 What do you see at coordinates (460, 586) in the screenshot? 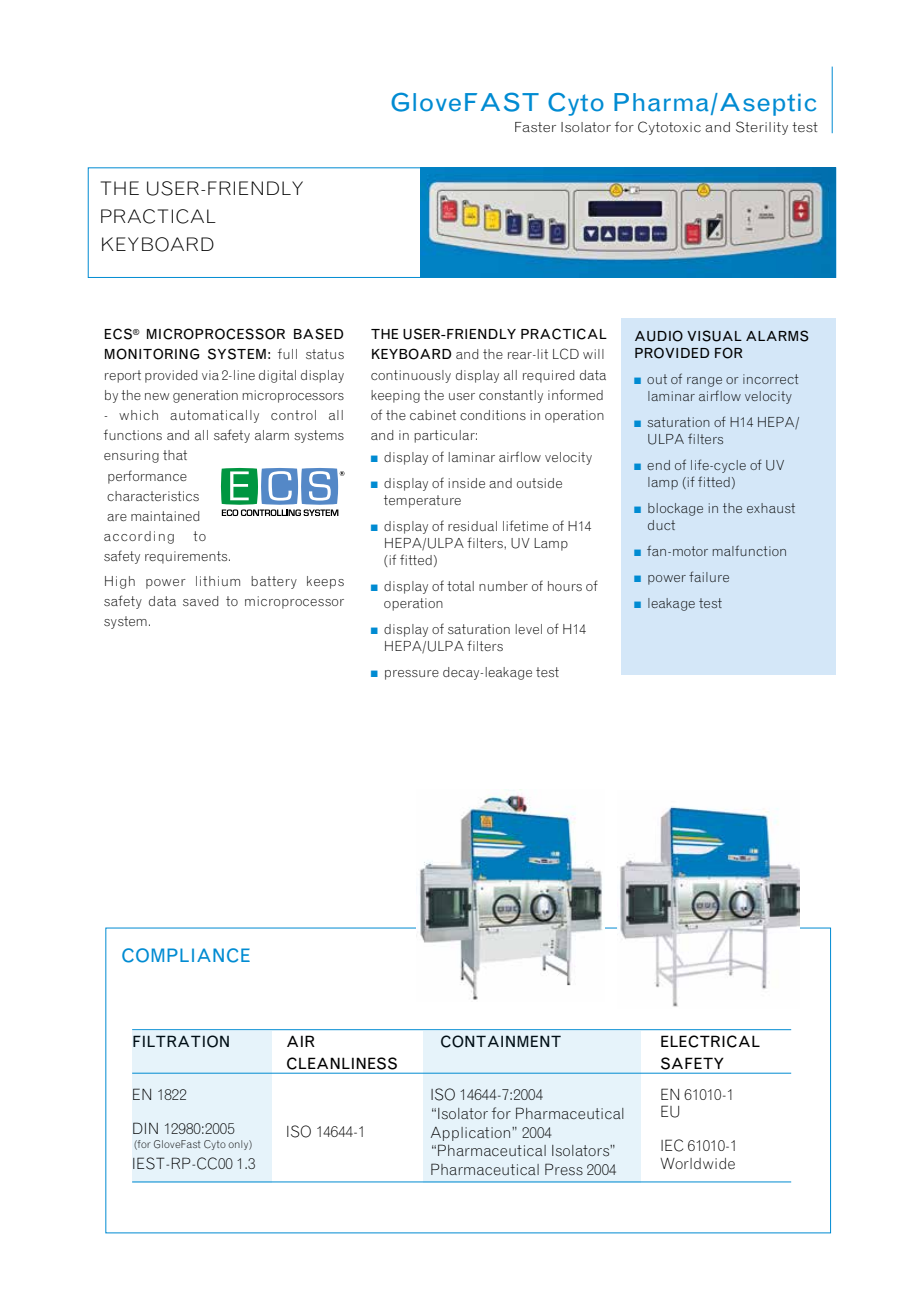
I see `total` at bounding box center [460, 586].
